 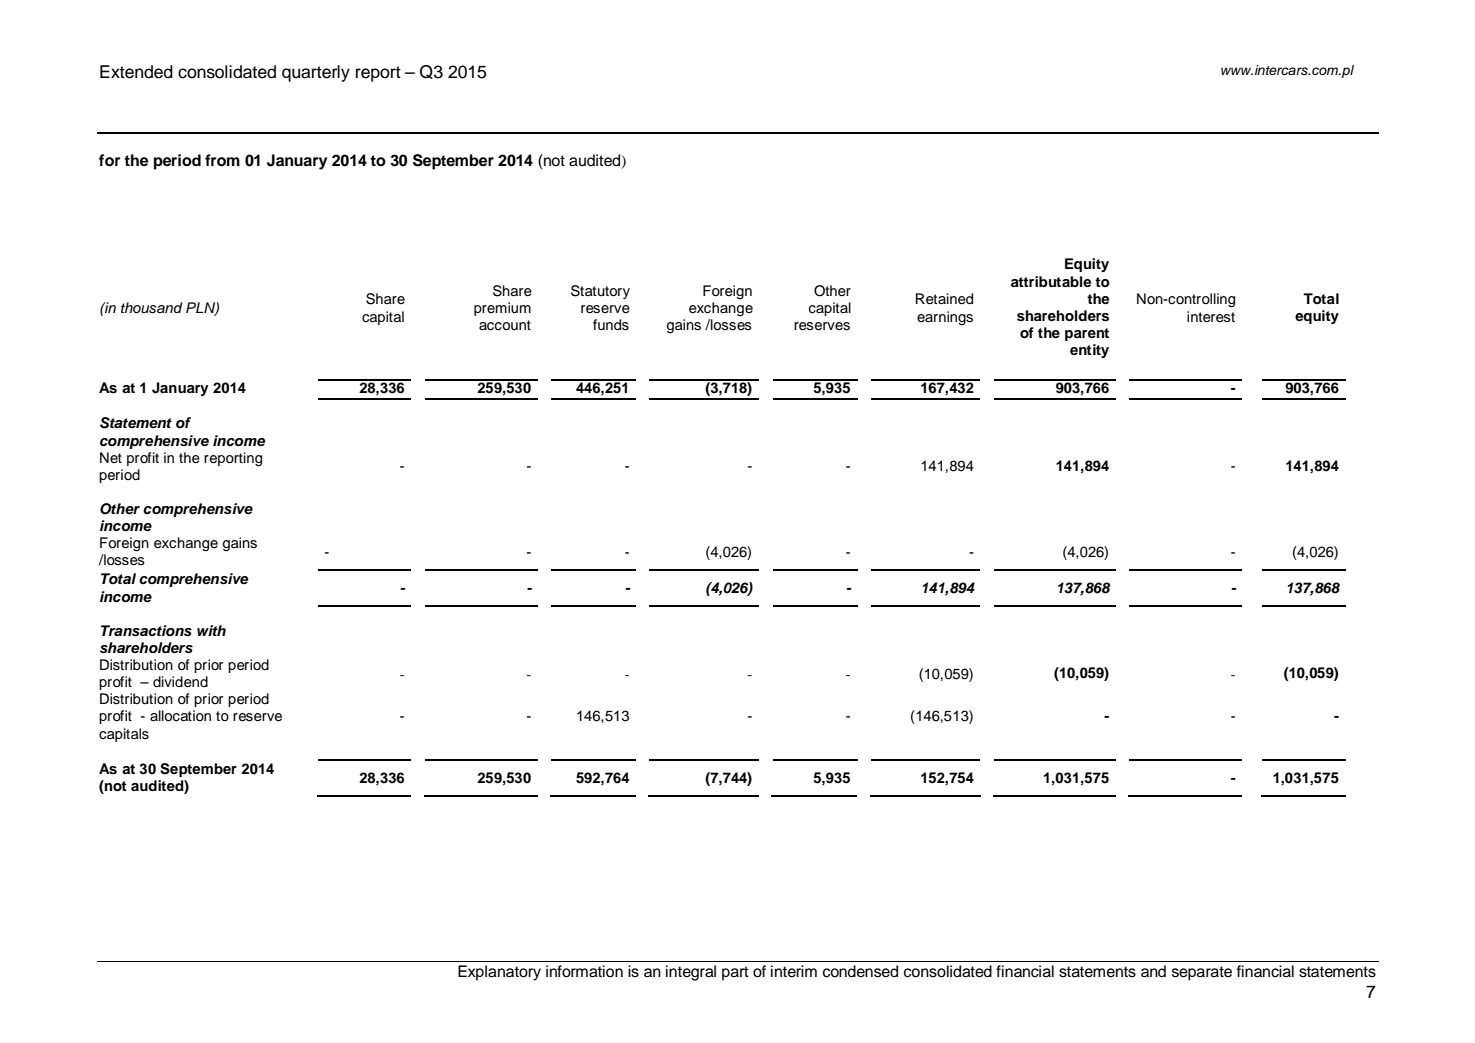 I want to click on dividend, so click(x=180, y=682).
